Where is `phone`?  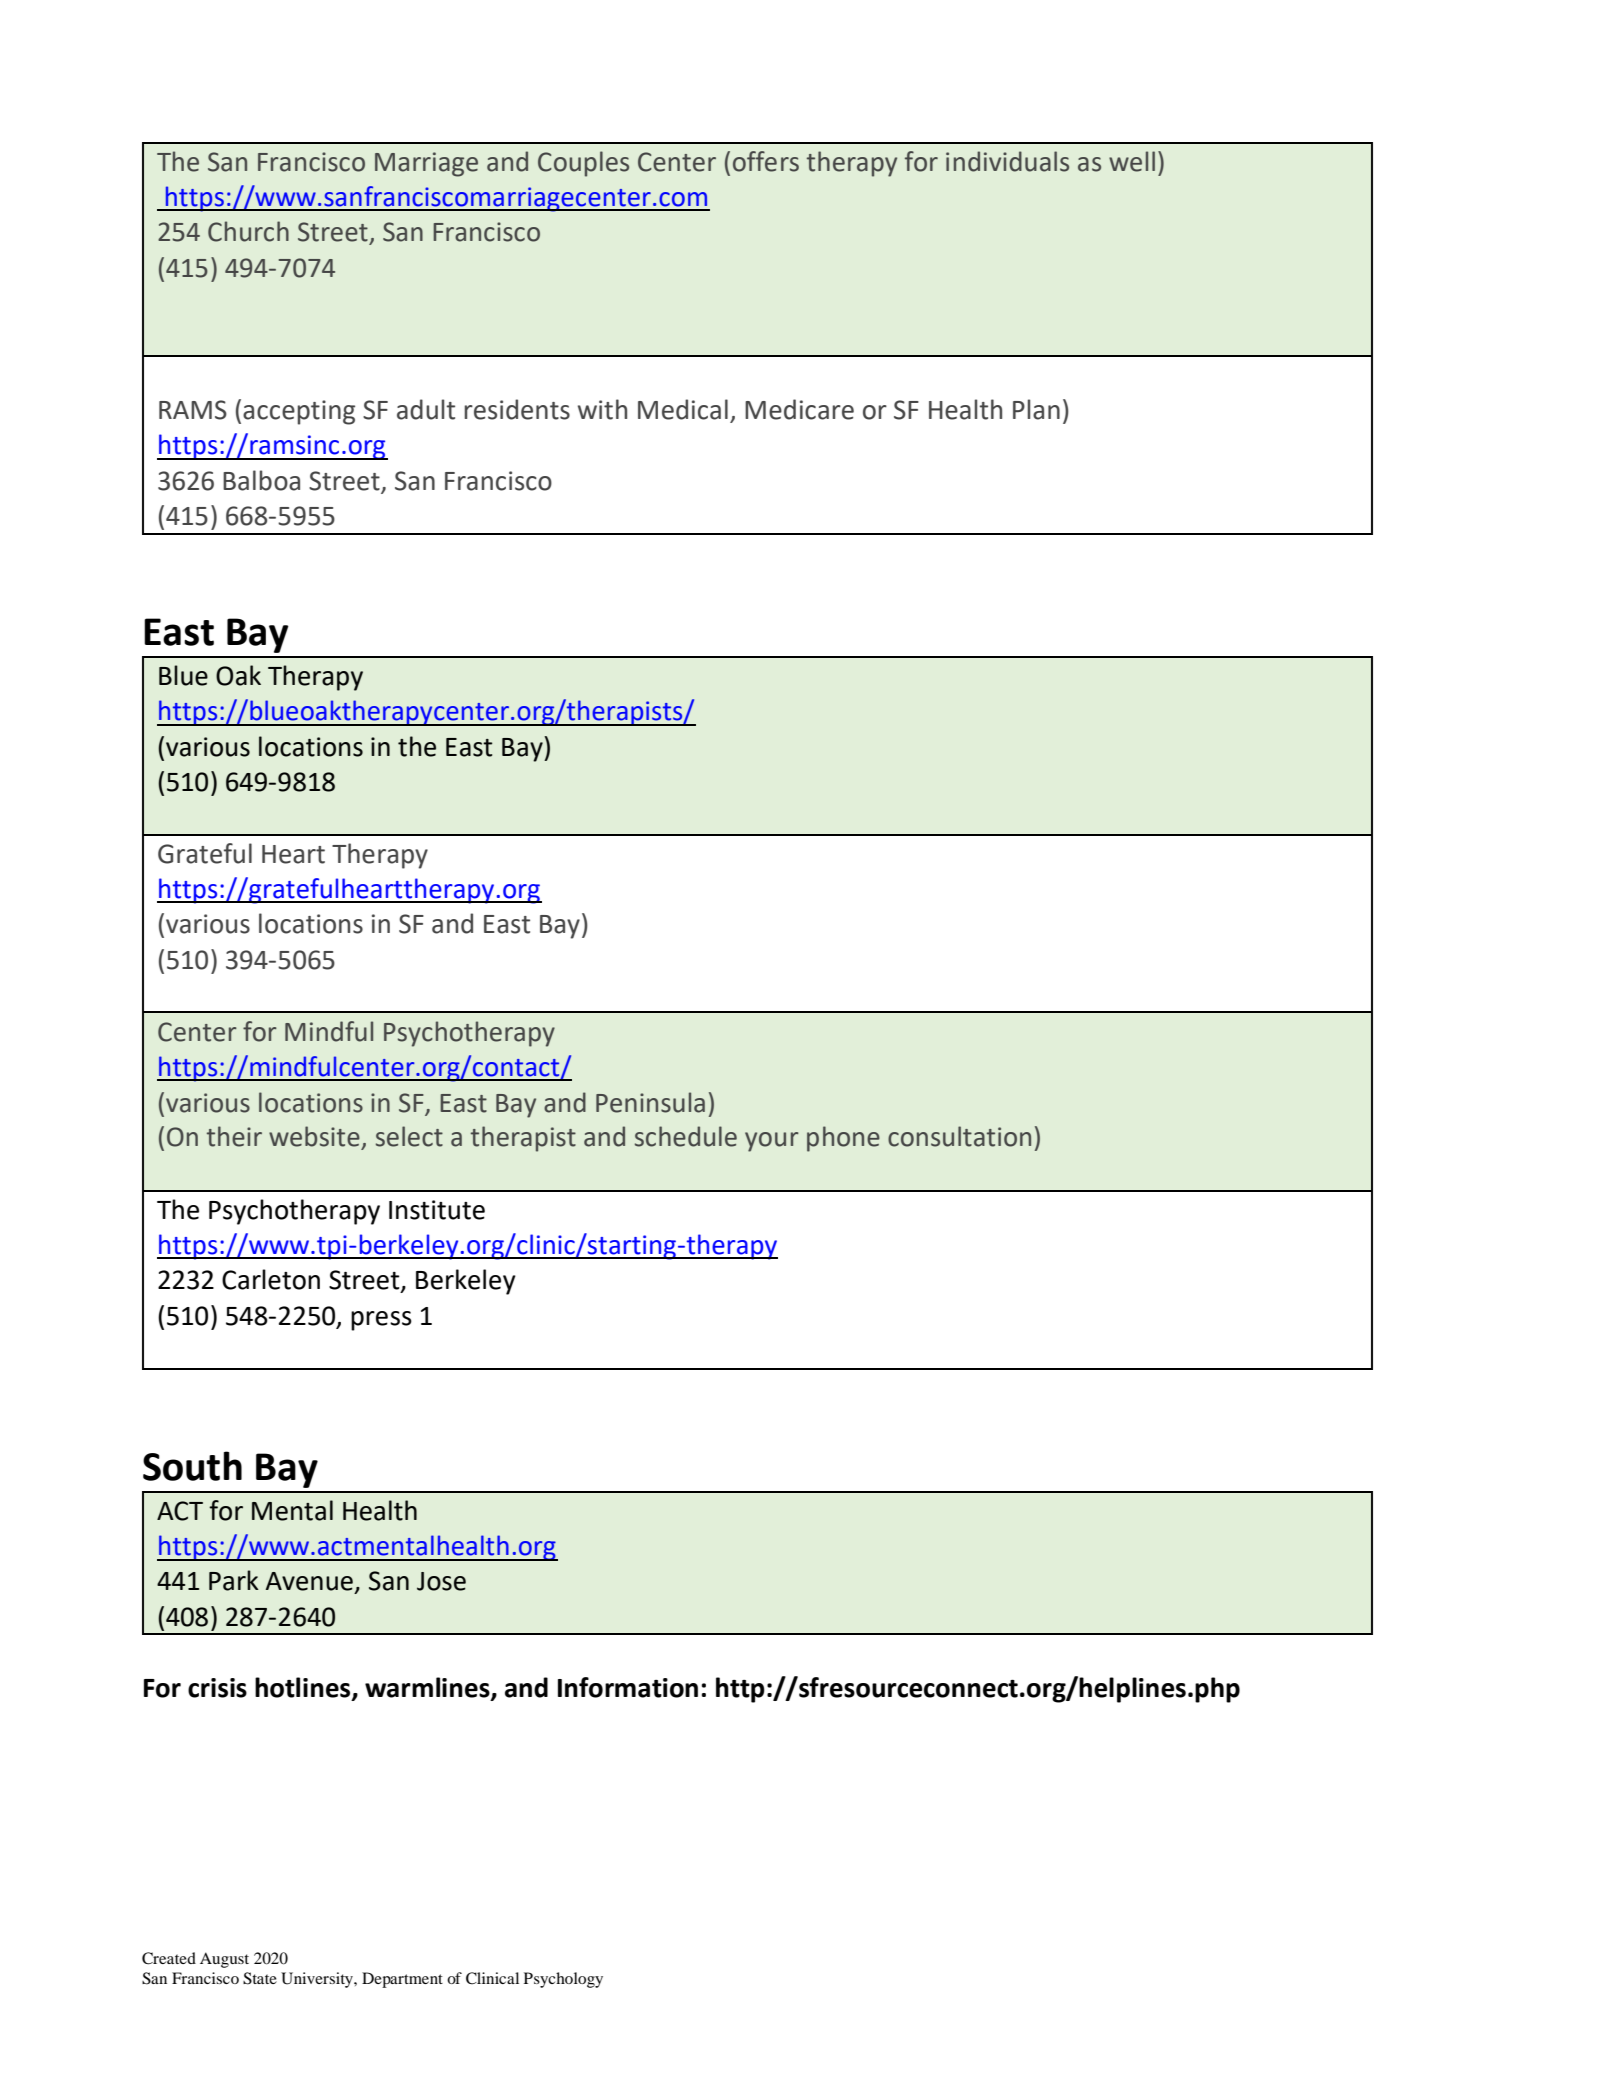
phone is located at coordinates (843, 1139).
